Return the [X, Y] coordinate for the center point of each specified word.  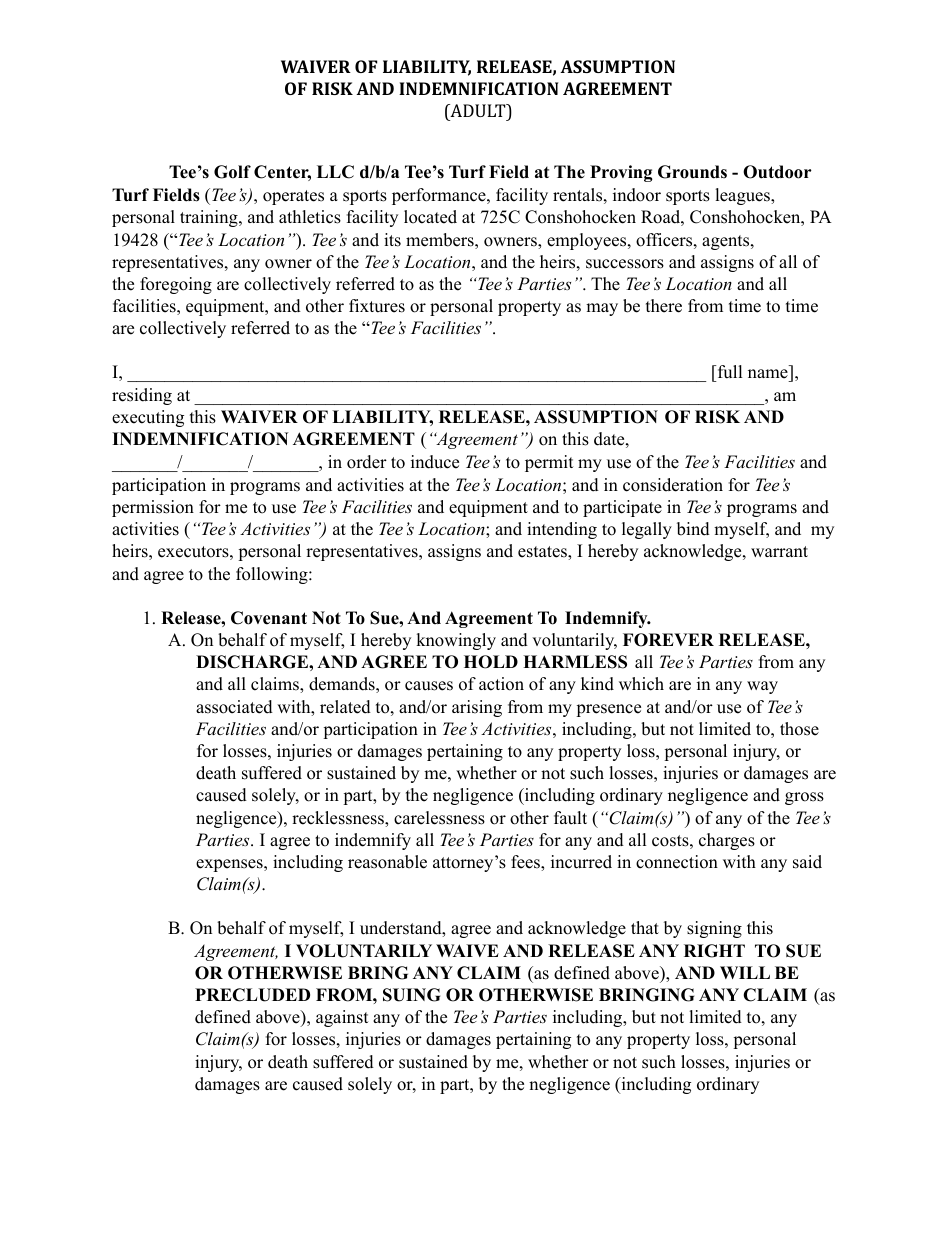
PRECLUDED [252, 995]
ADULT [478, 112]
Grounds [692, 172]
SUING [411, 995]
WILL [745, 972]
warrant [779, 551]
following [273, 575]
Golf [232, 172]
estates [543, 553]
